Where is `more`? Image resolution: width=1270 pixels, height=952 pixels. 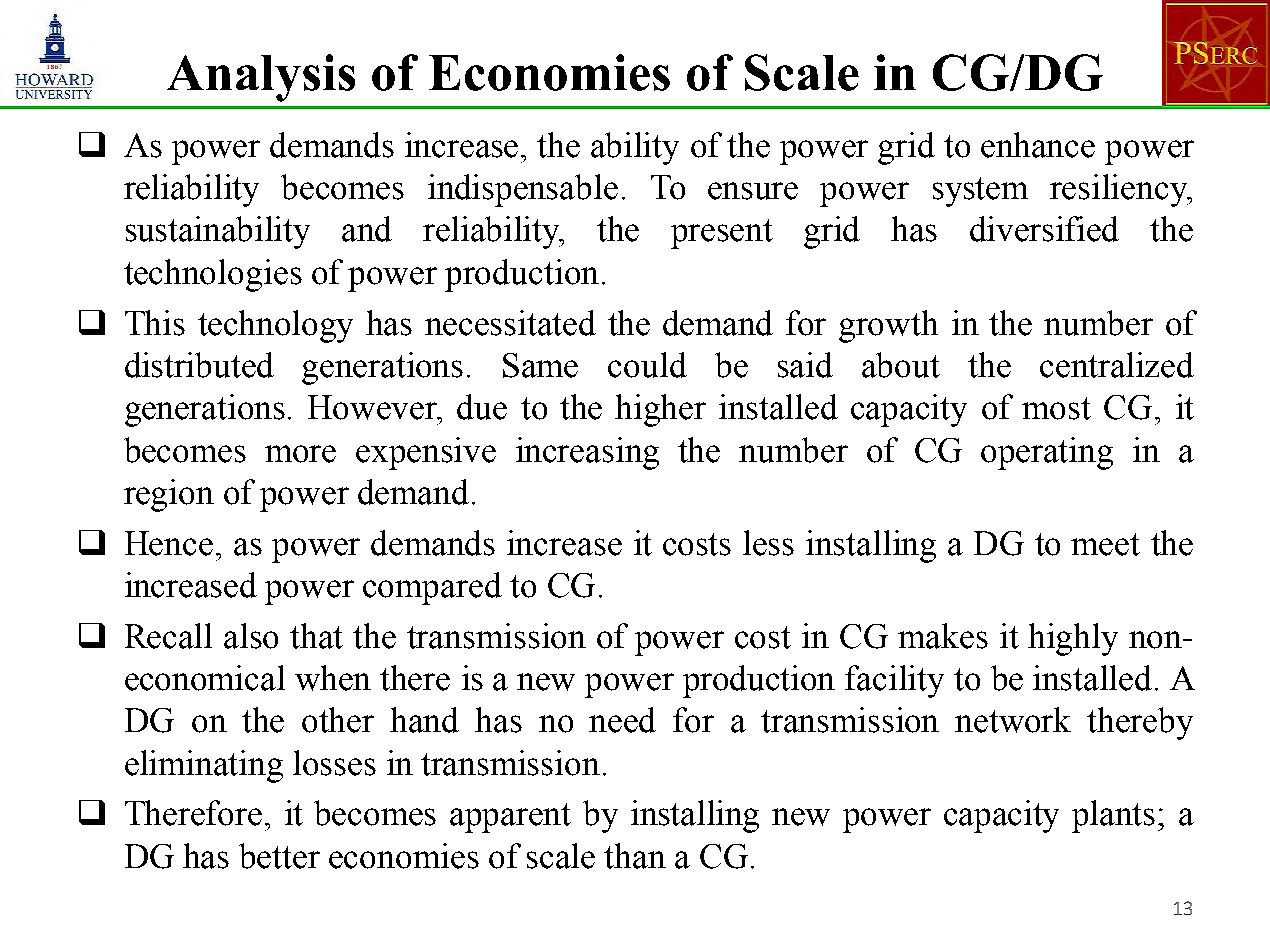
more is located at coordinates (300, 454).
